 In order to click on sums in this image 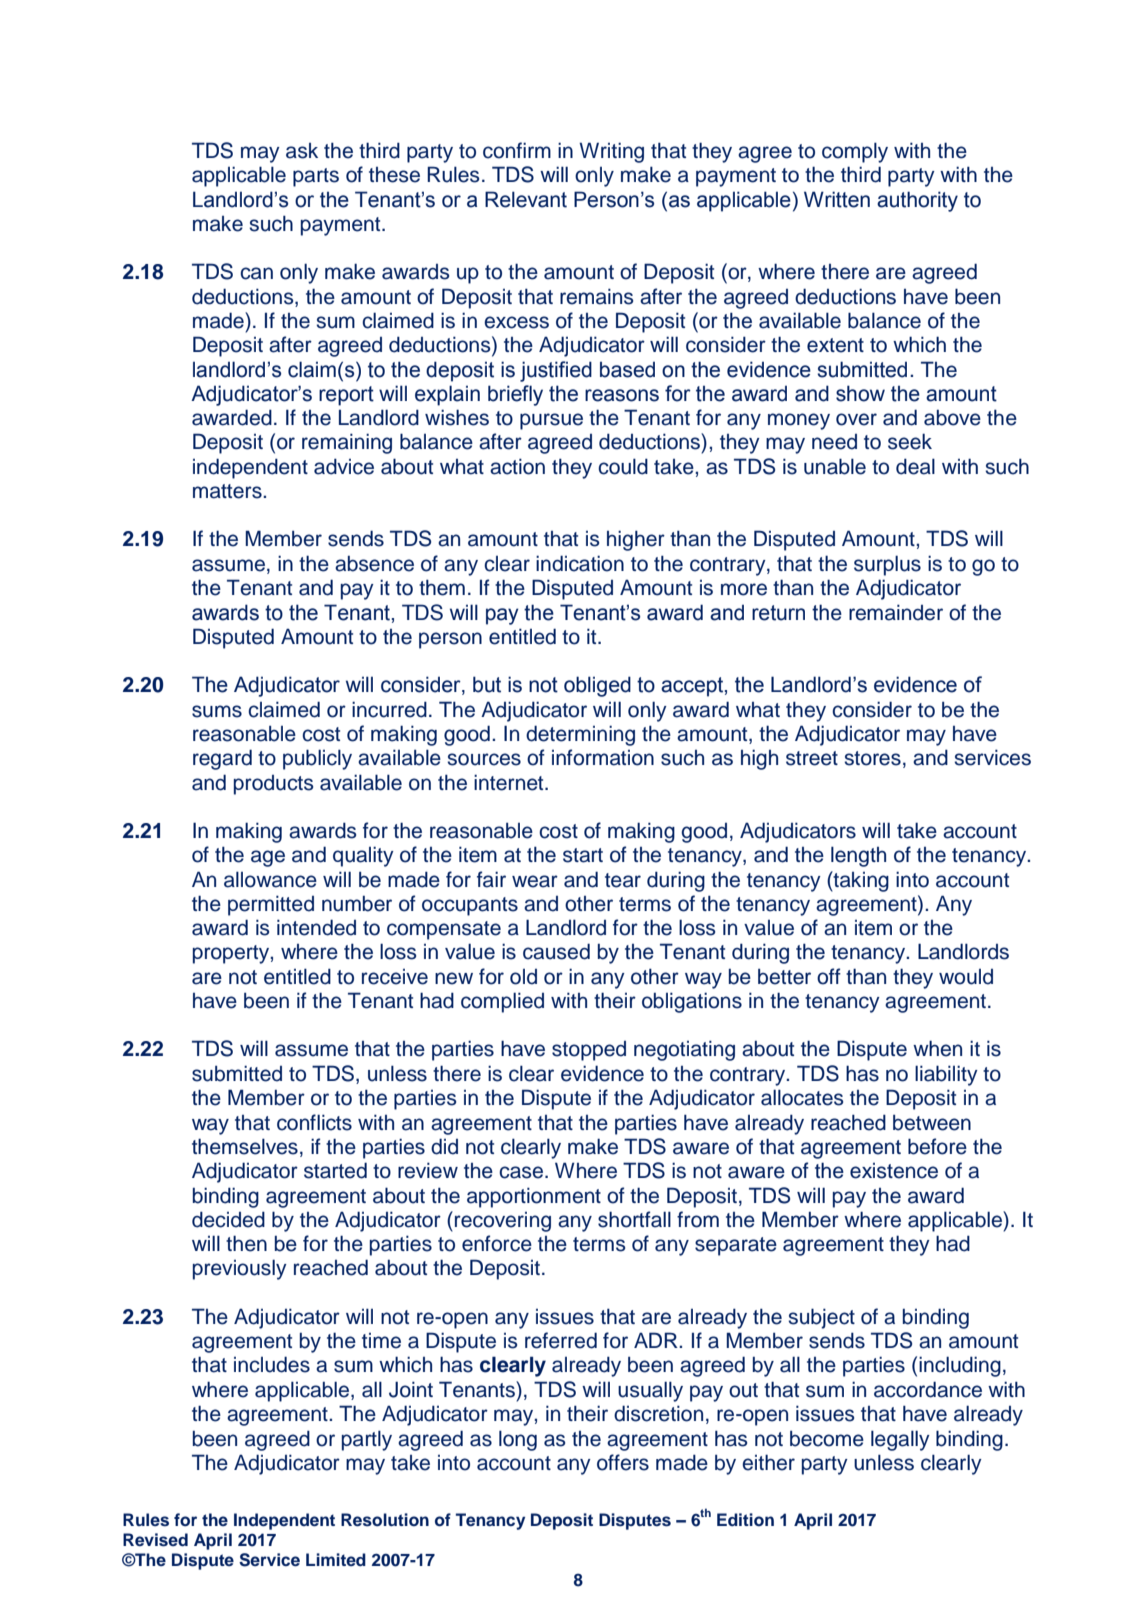, I will do `click(217, 711)`.
